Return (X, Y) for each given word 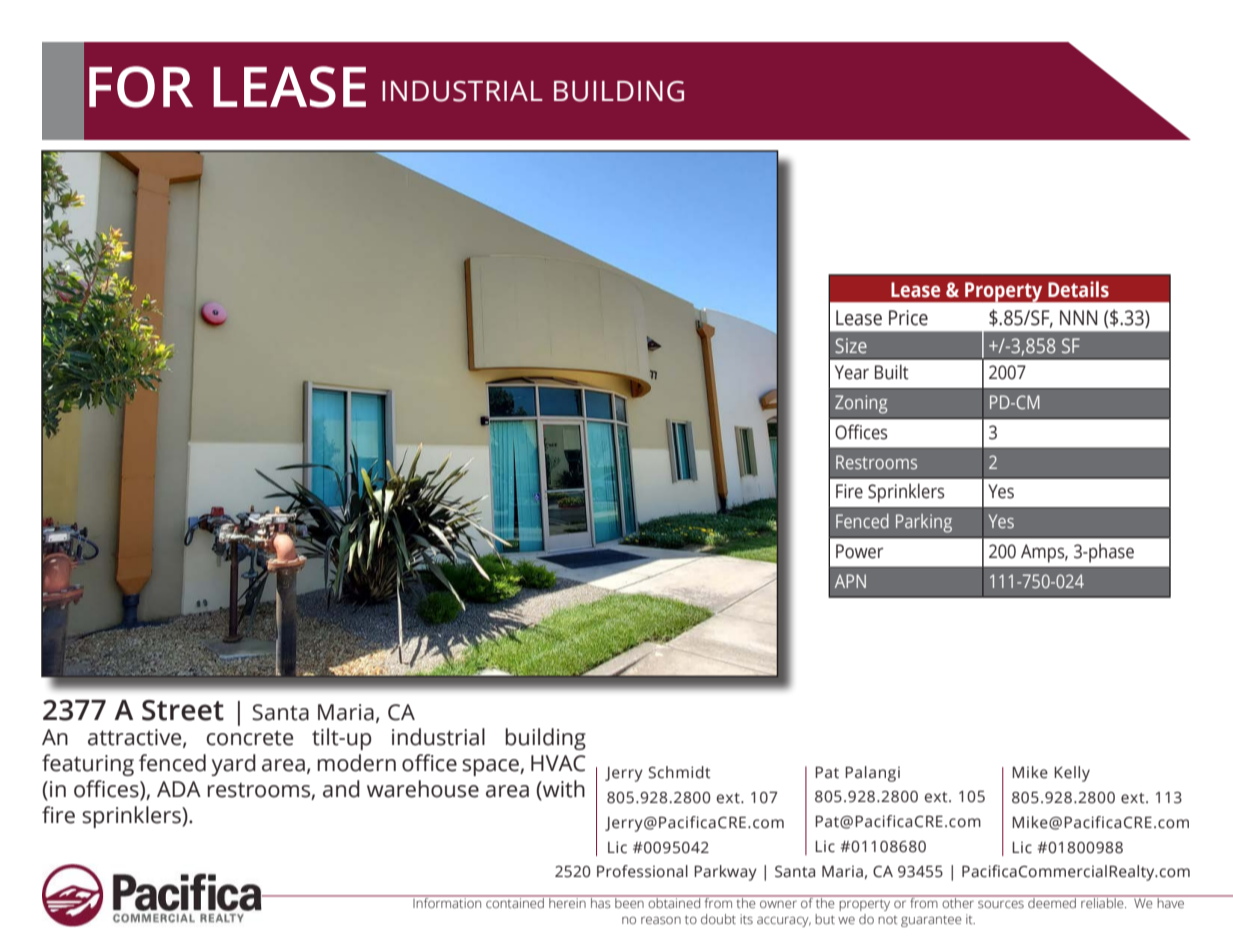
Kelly (1072, 774)
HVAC (558, 763)
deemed (1052, 901)
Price (908, 318)
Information (447, 901)
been (629, 901)
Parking (924, 523)
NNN (1078, 317)
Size (851, 345)
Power (859, 551)
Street (183, 710)
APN (850, 581)
